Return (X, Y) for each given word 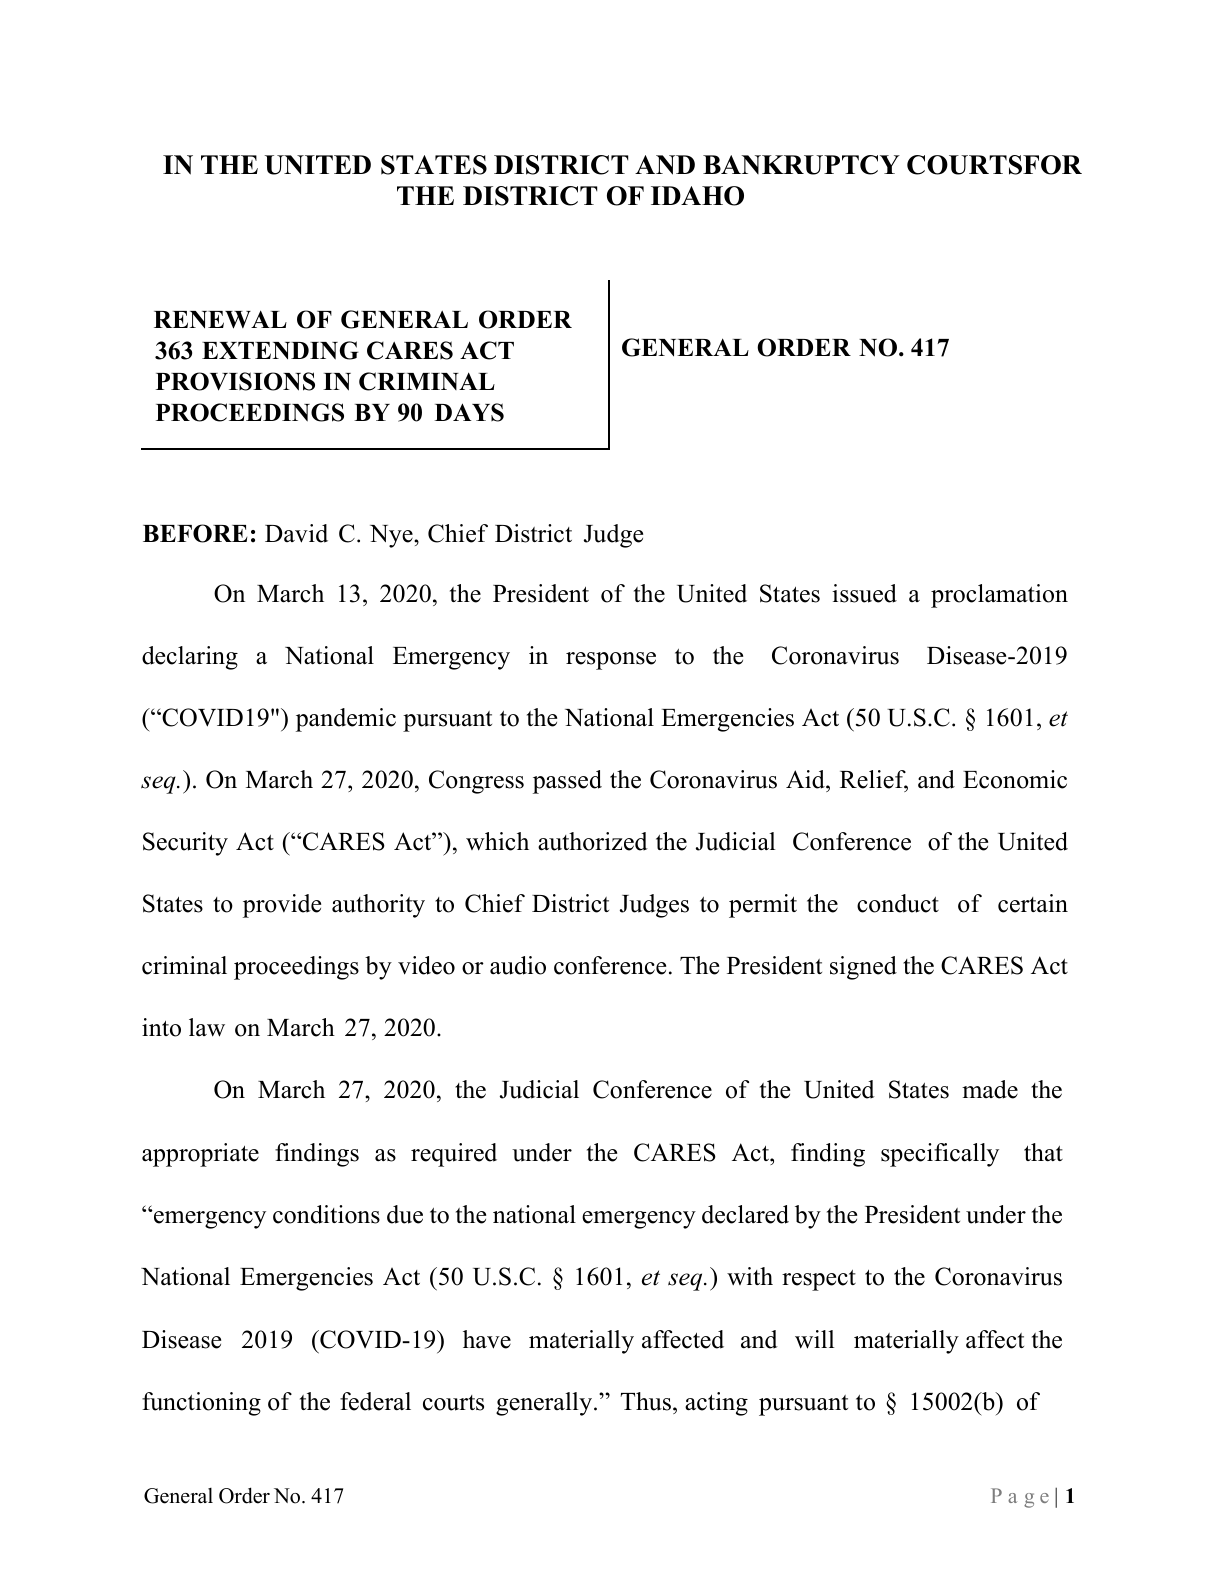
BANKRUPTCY (801, 165)
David (296, 533)
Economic (1015, 779)
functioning (201, 1404)
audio (518, 965)
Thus (647, 1401)
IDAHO (697, 196)
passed (567, 782)
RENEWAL (220, 319)
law (207, 1027)
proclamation (999, 596)
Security (185, 844)
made (990, 1089)
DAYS (469, 412)
